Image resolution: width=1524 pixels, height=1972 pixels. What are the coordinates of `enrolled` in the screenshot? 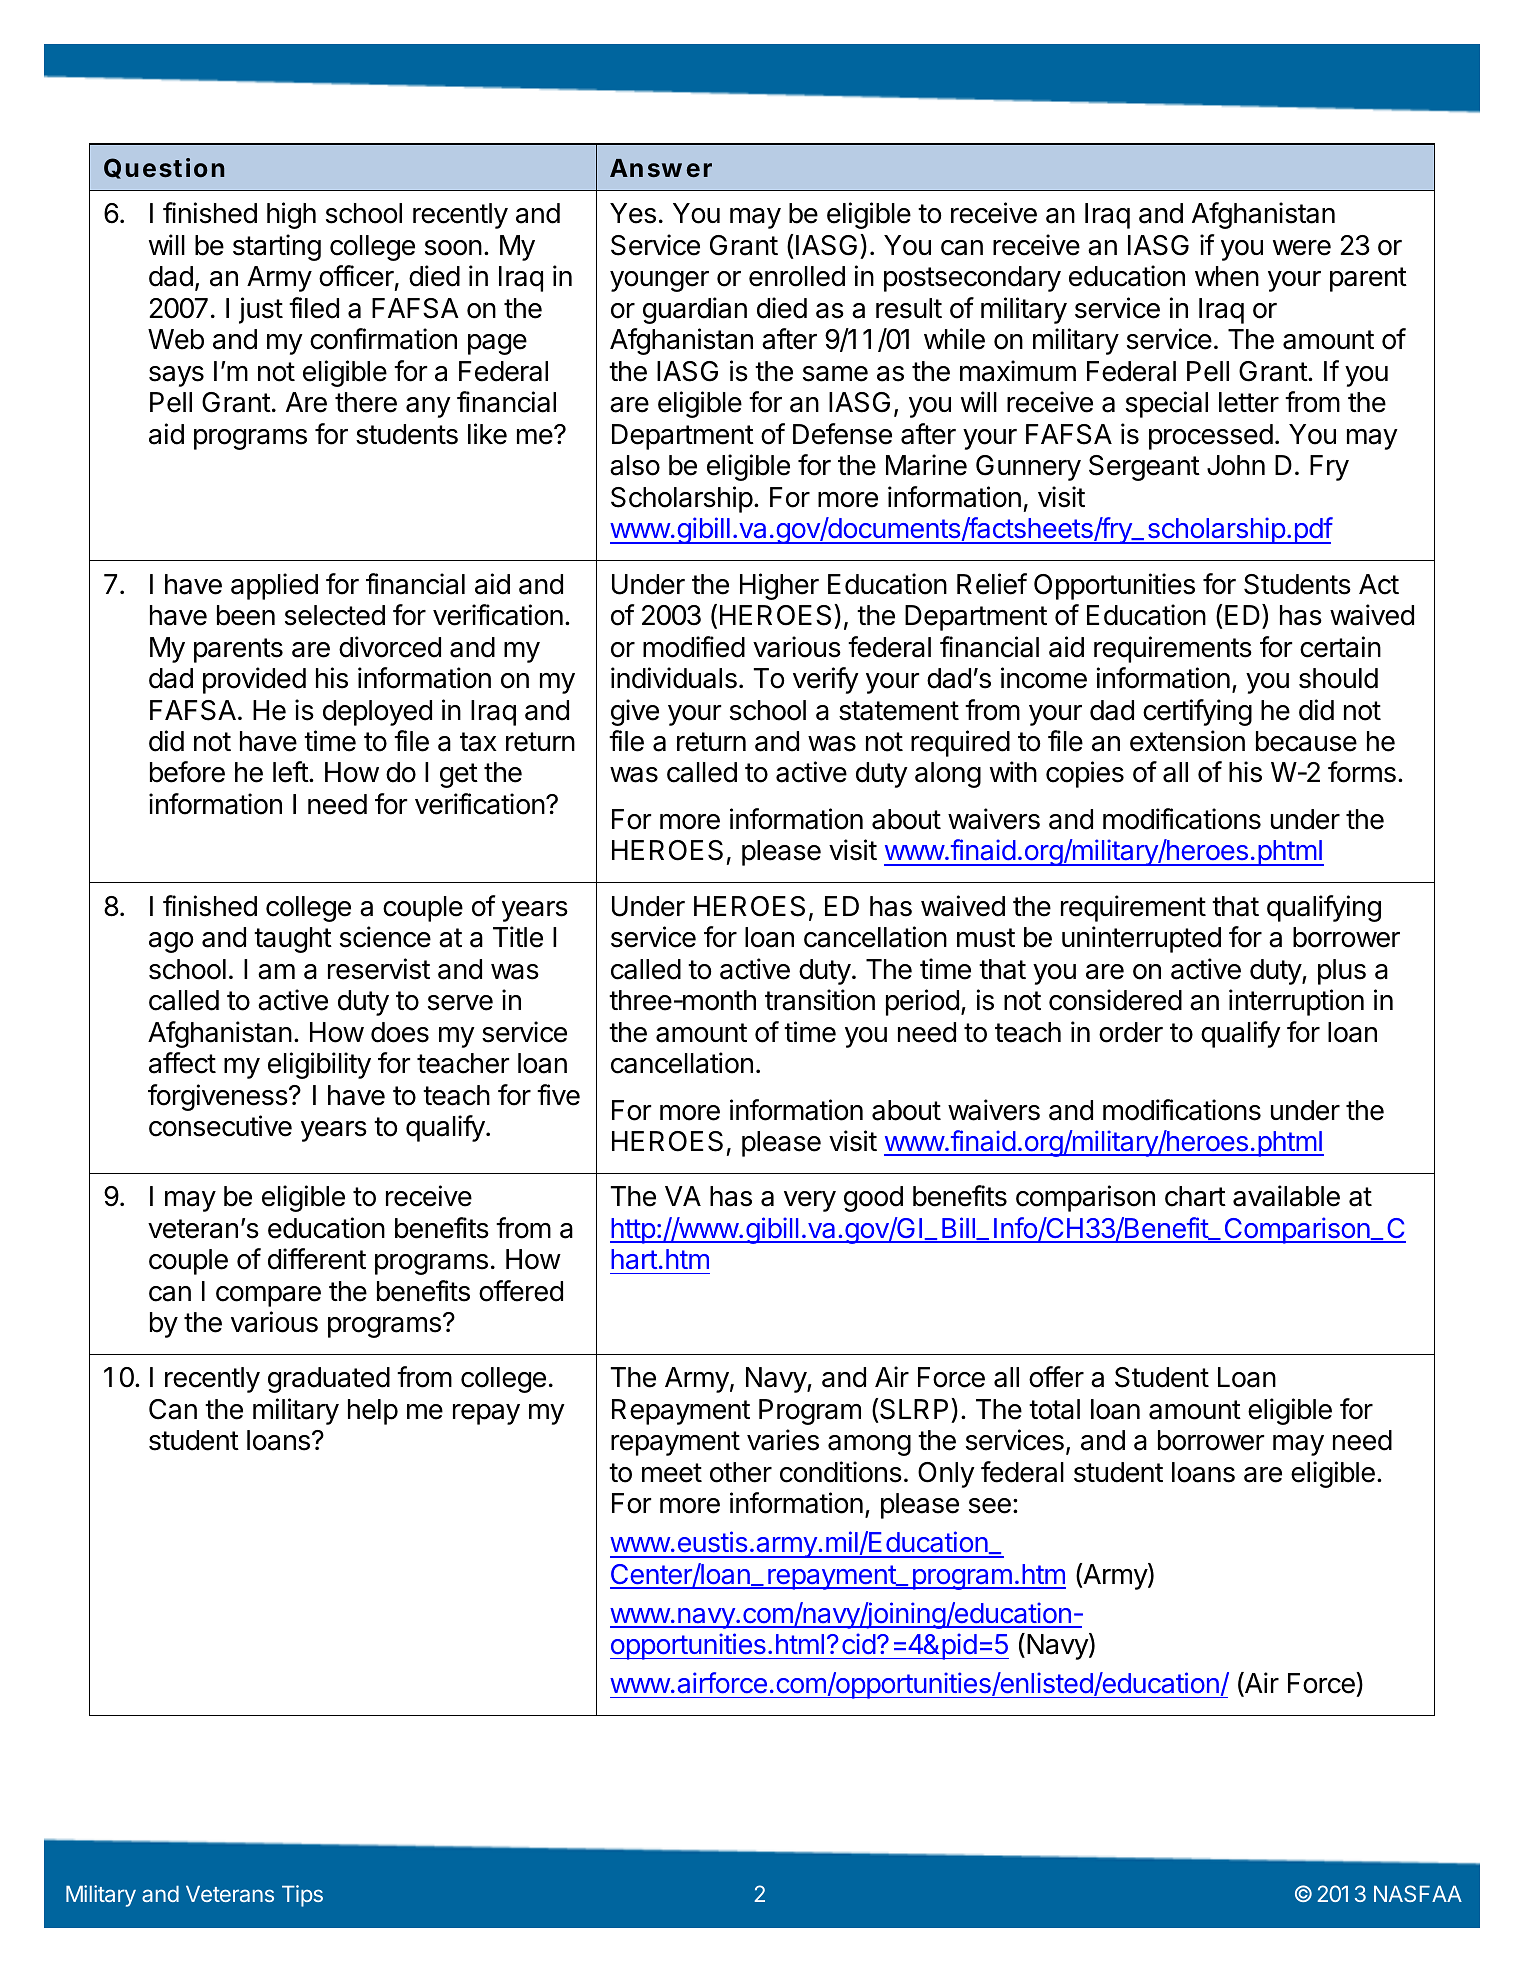 It's located at (797, 276).
